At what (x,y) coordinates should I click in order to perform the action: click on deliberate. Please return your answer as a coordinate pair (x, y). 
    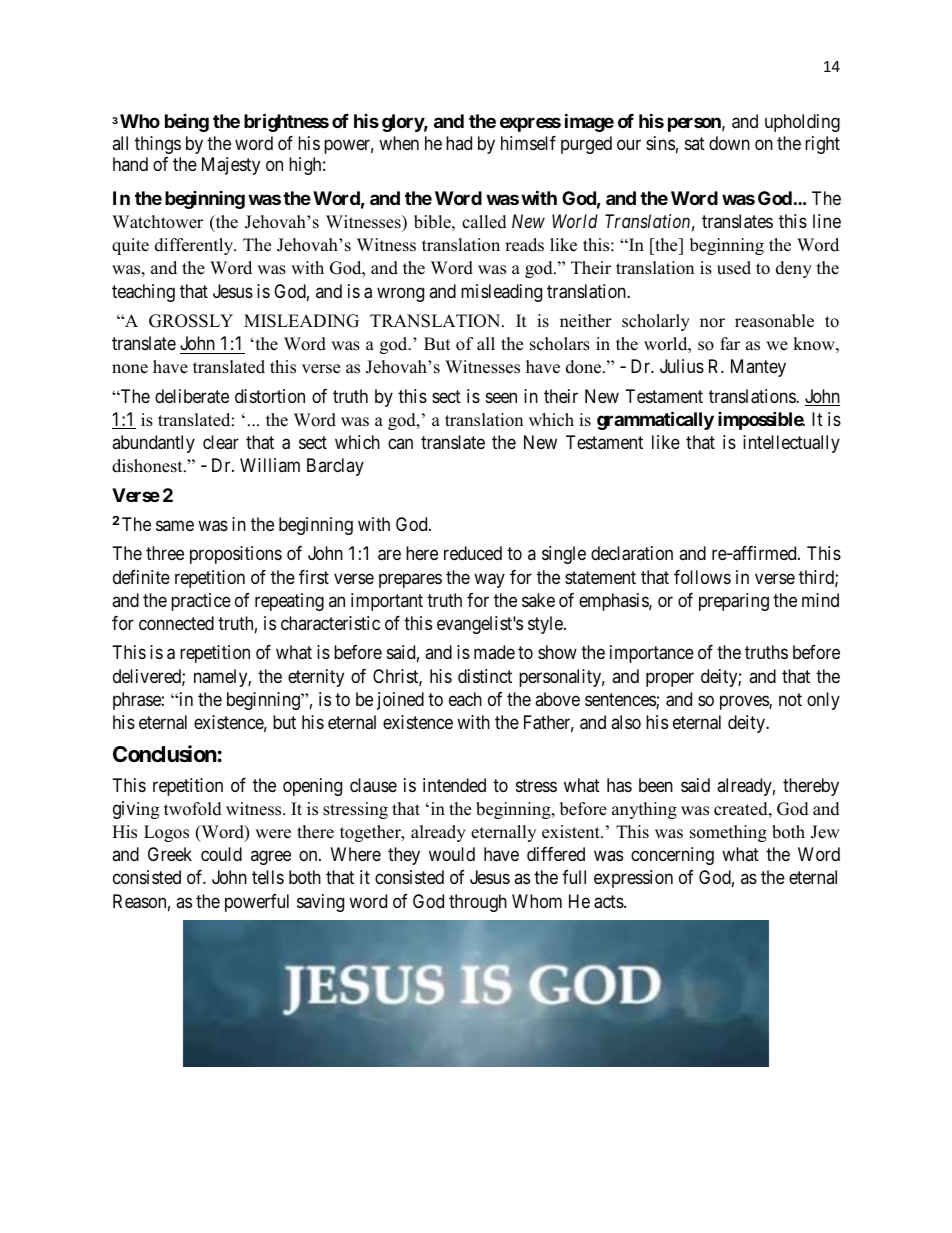
    Looking at the image, I should click on (192, 396).
